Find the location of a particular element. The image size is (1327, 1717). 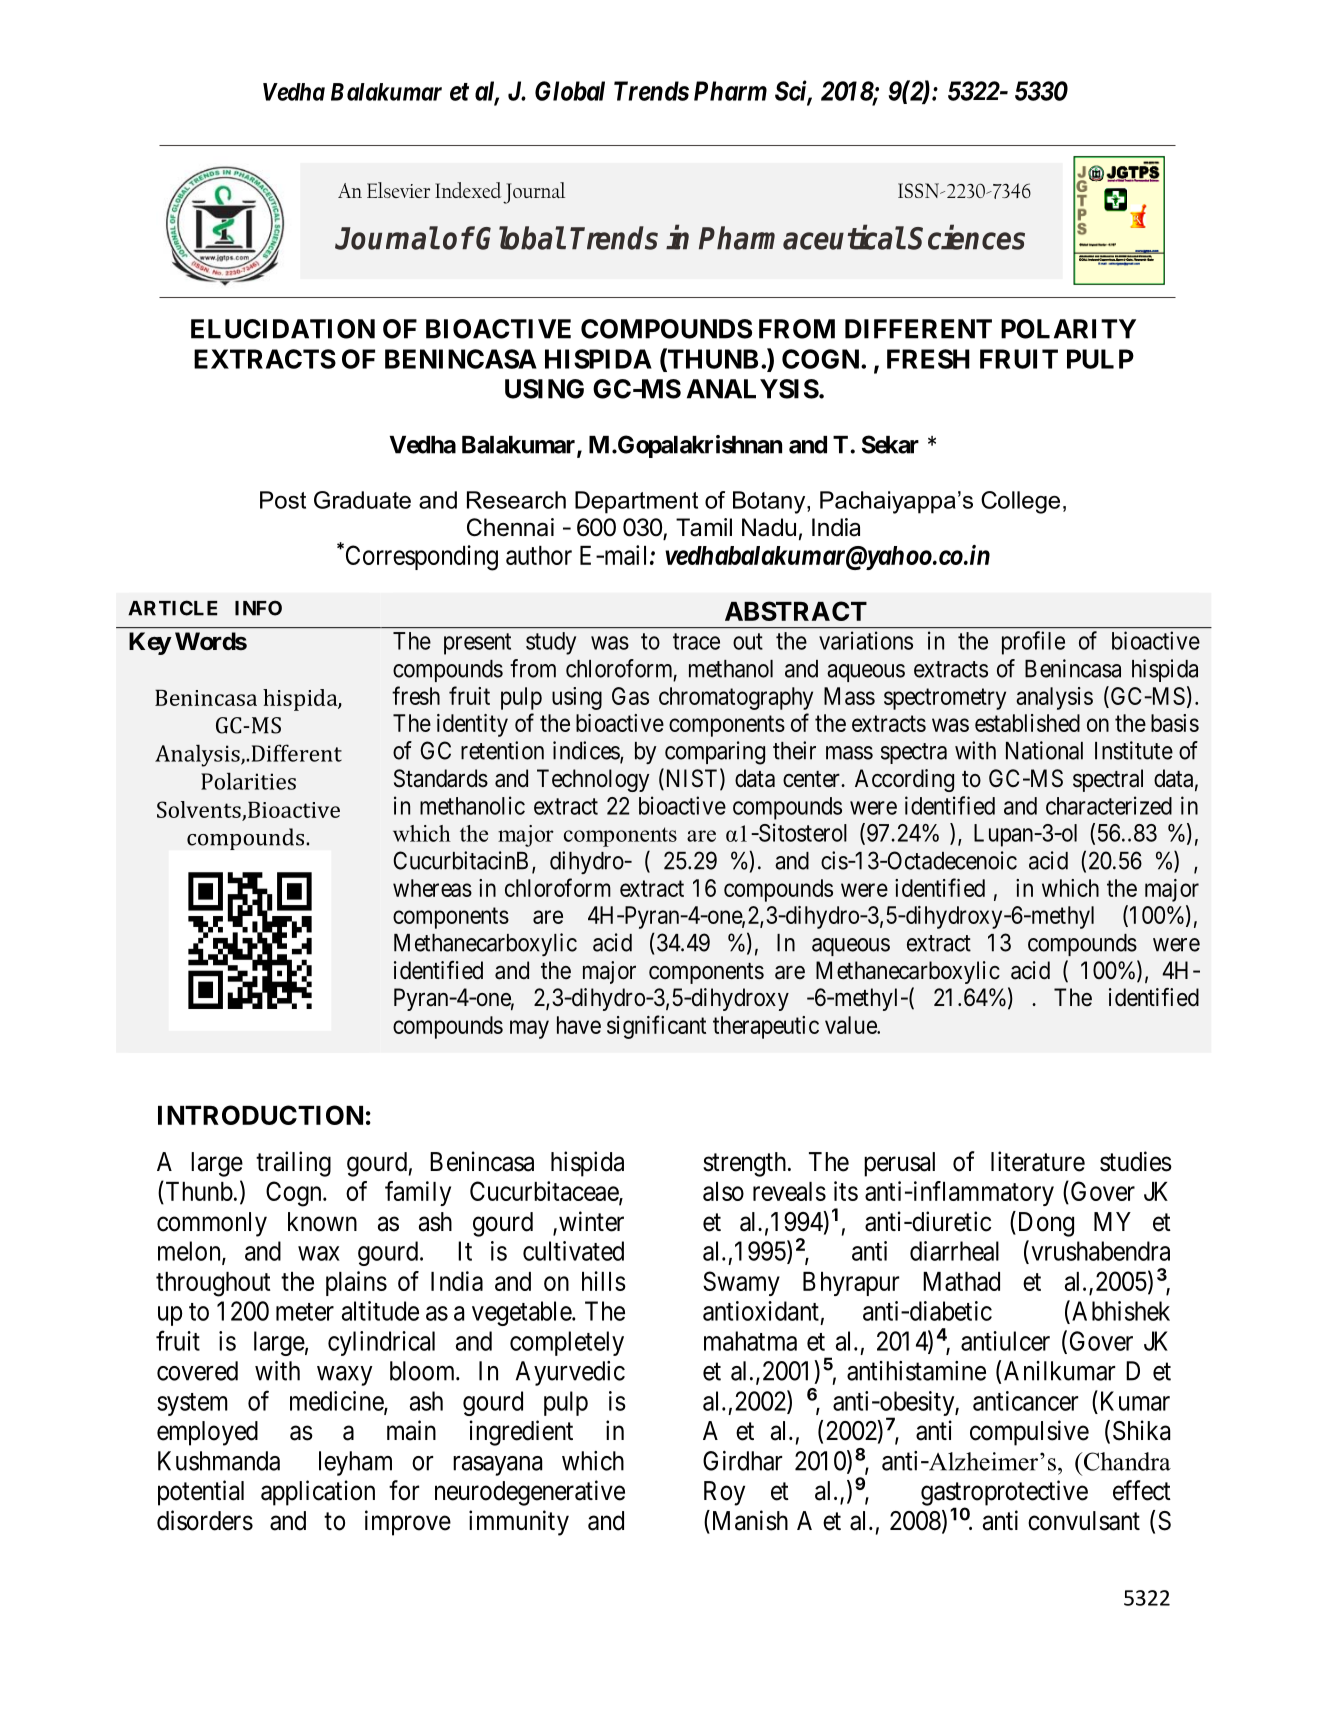

Indexed is located at coordinates (468, 190).
